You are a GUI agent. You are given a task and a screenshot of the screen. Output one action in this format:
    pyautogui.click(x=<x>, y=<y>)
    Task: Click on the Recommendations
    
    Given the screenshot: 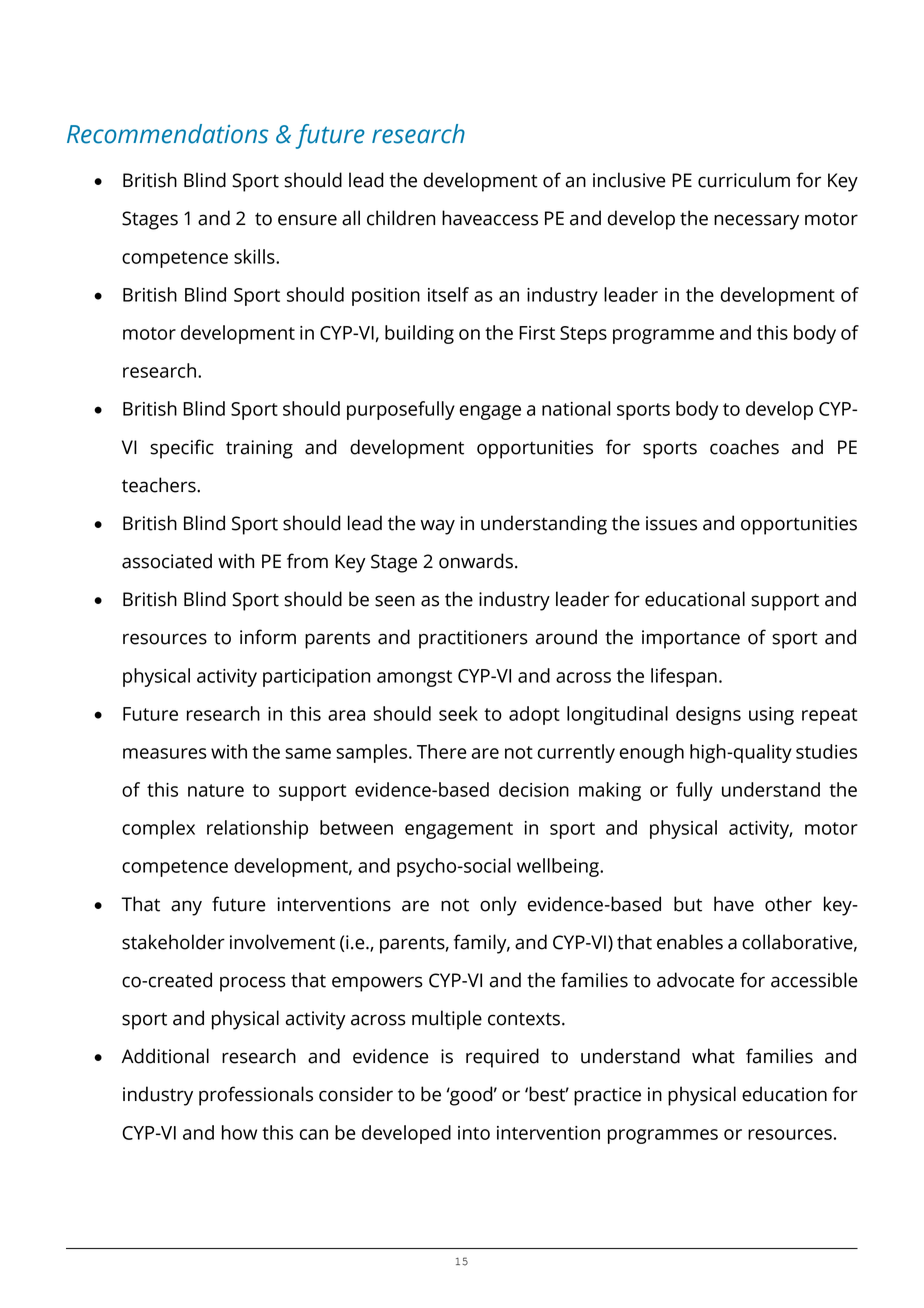 What is the action you would take?
    pyautogui.click(x=167, y=134)
